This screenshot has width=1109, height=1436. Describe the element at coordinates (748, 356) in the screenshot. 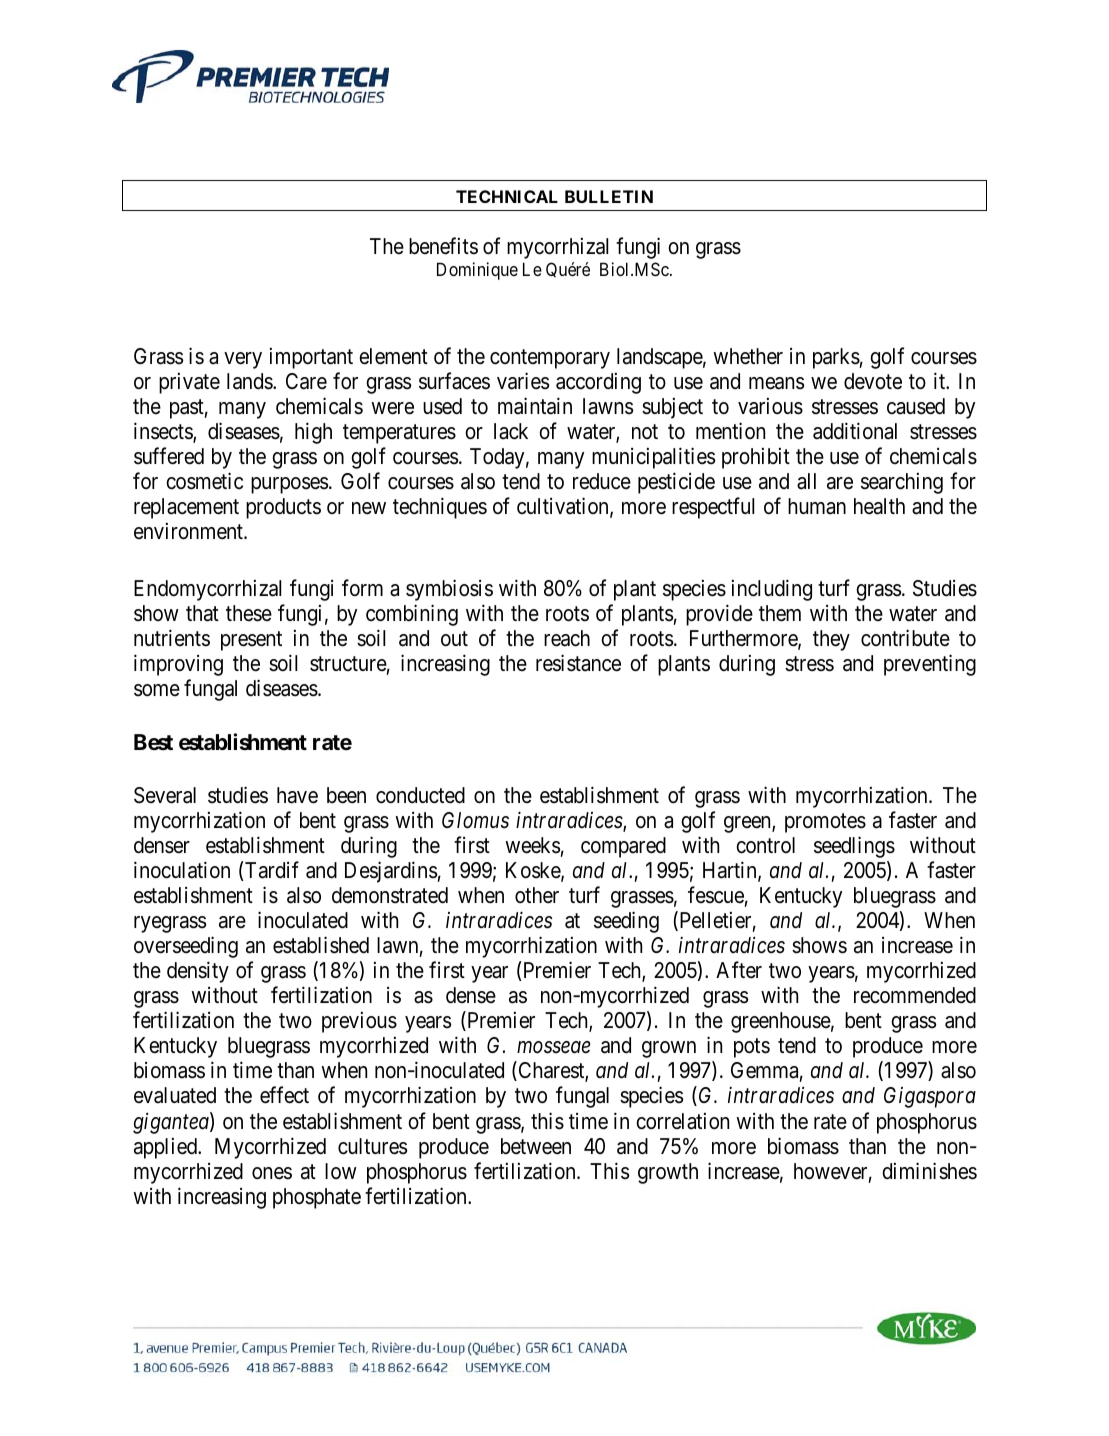

I see `whether` at that location.
